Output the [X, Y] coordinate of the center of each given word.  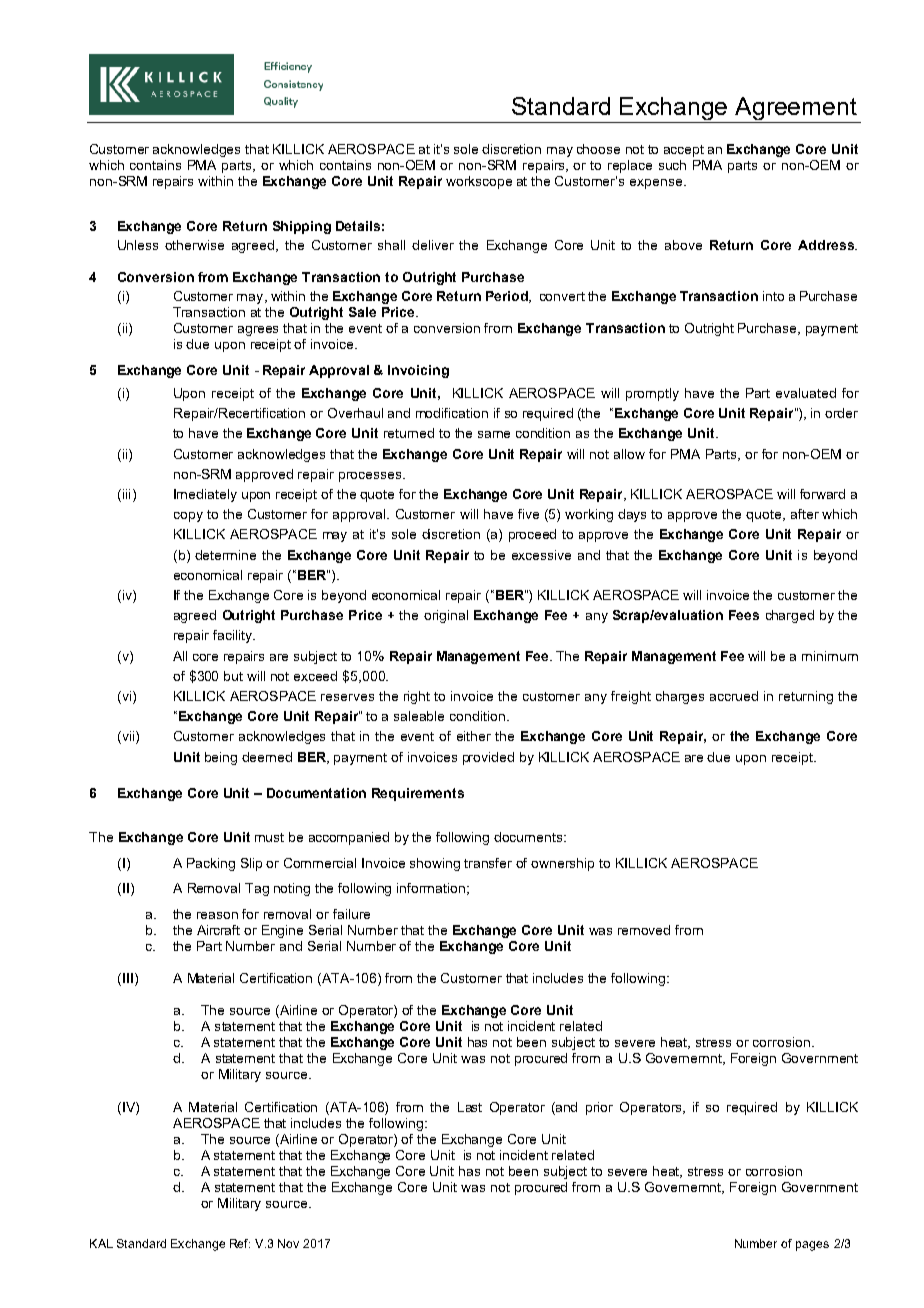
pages [812, 1246]
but [233, 676]
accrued [734, 696]
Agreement [796, 110]
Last [470, 1107]
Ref [240, 1243]
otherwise [194, 245]
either [474, 736]
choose [598, 149]
